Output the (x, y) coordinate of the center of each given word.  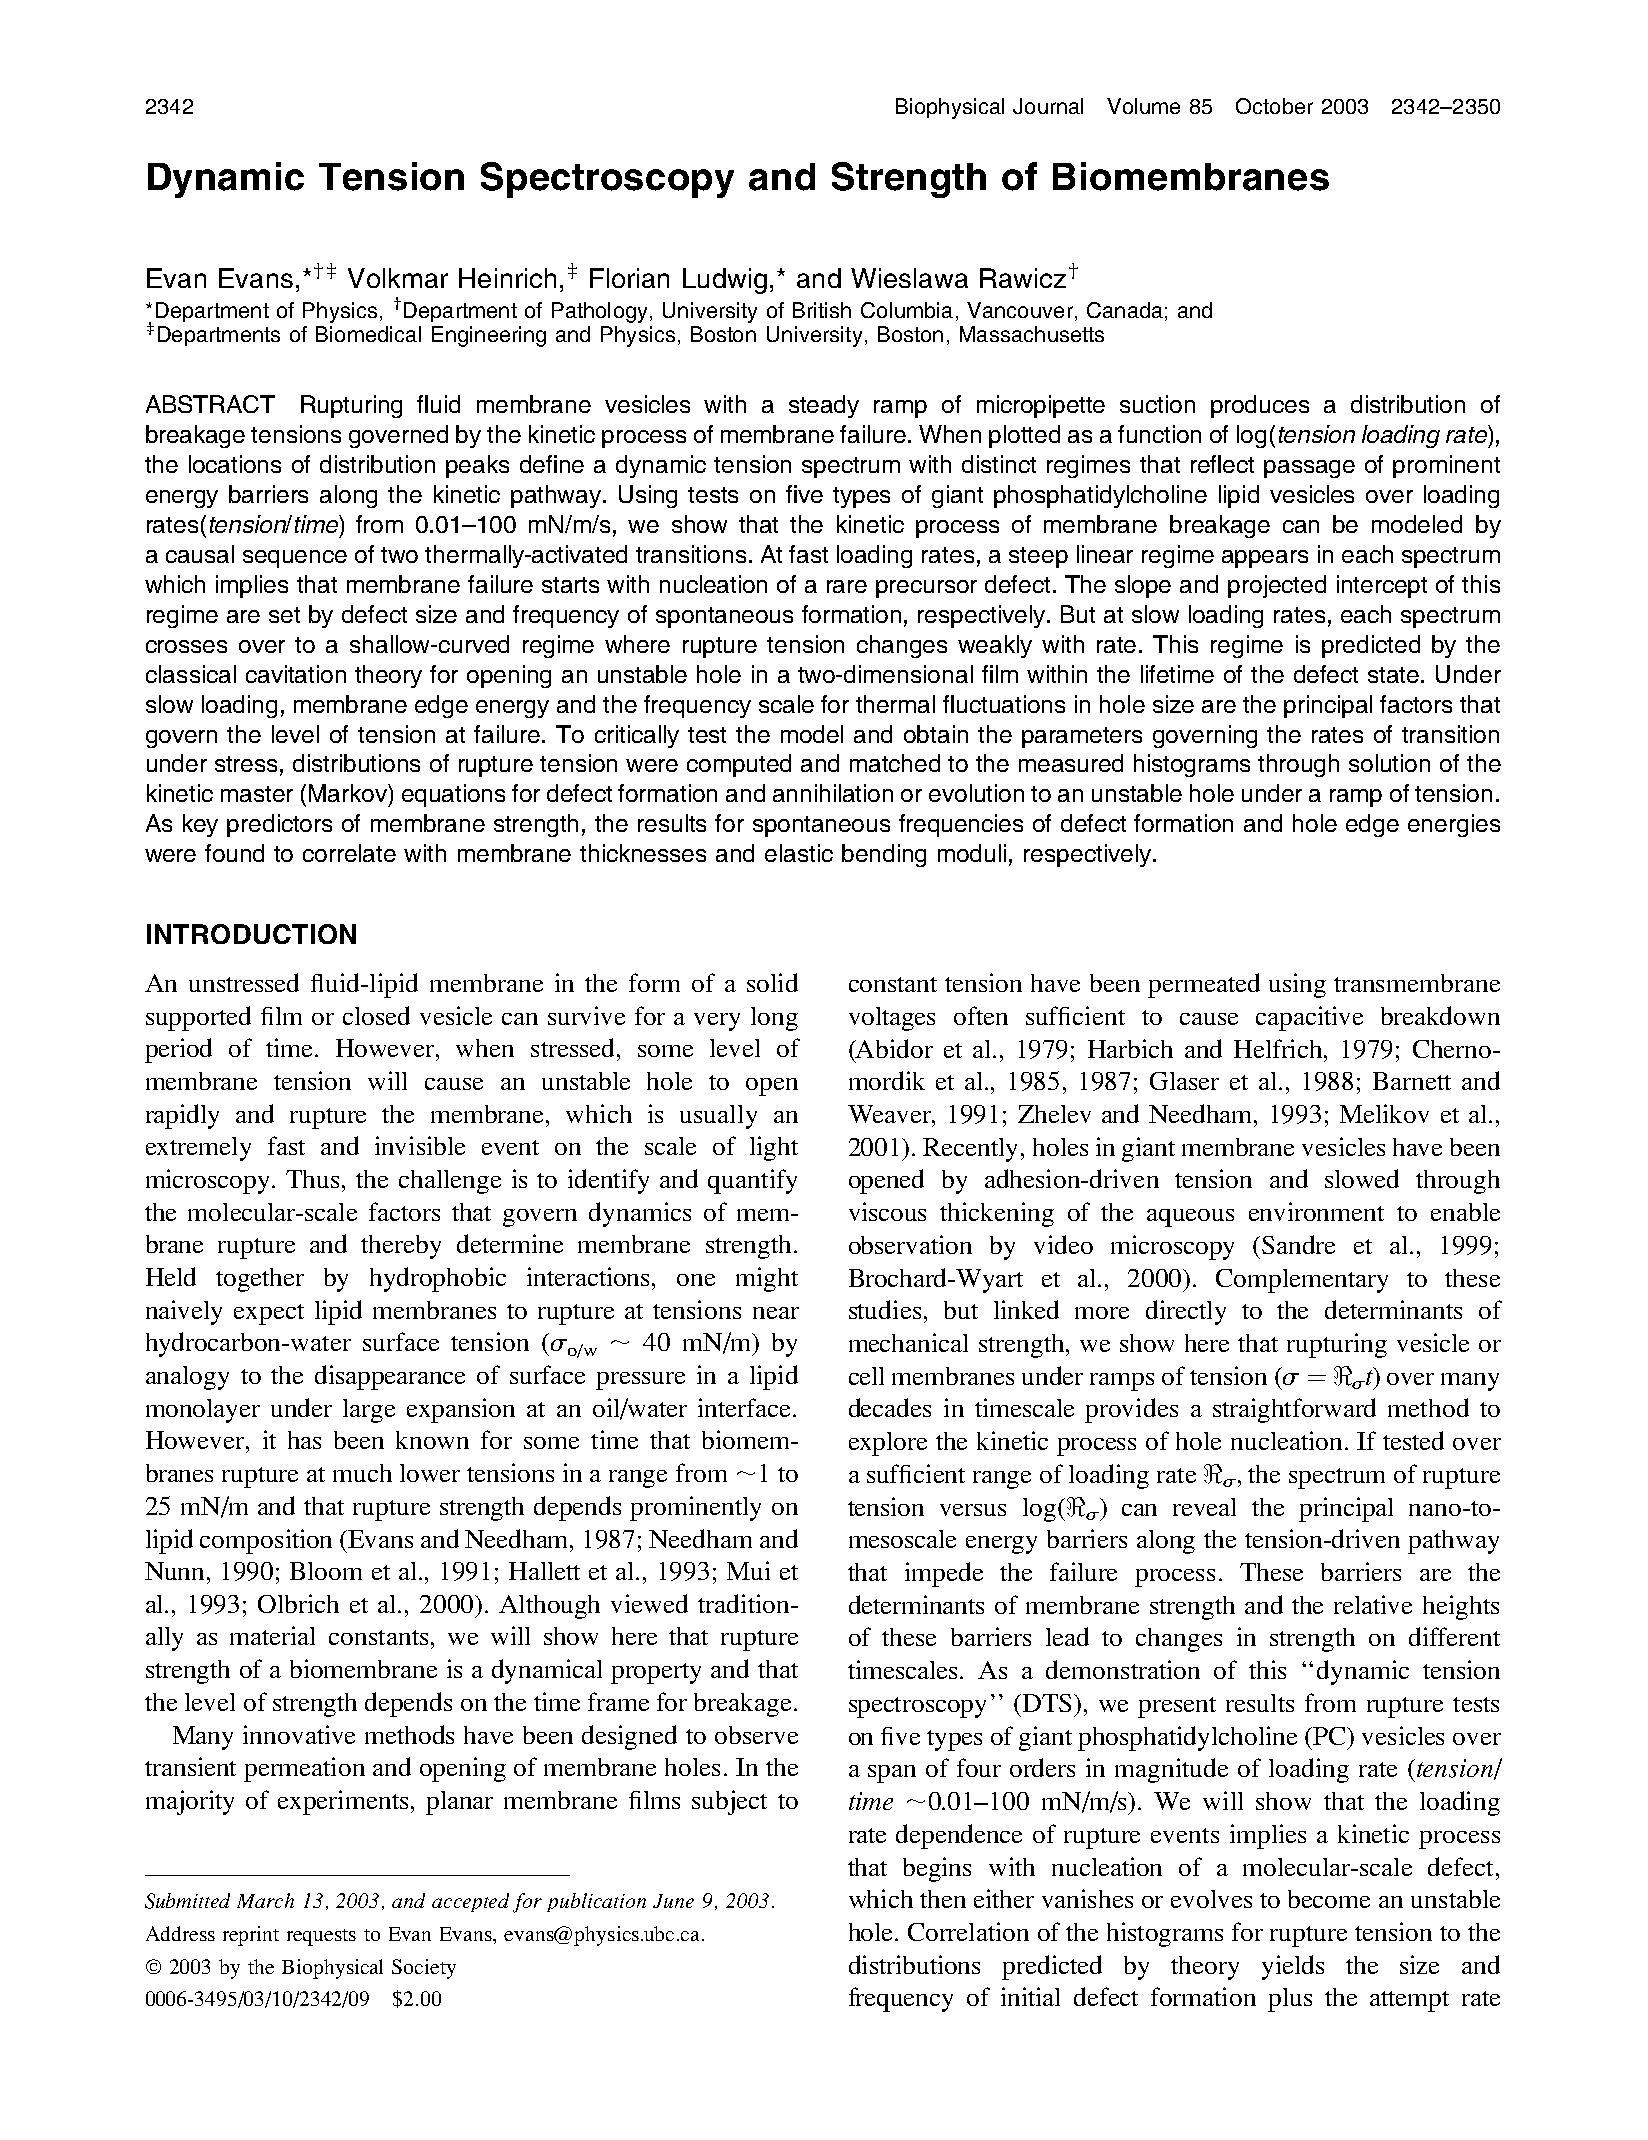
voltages (892, 1019)
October (1274, 106)
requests (321, 1937)
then (943, 1899)
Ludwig (725, 281)
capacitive (1309, 1018)
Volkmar (398, 278)
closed (376, 1015)
